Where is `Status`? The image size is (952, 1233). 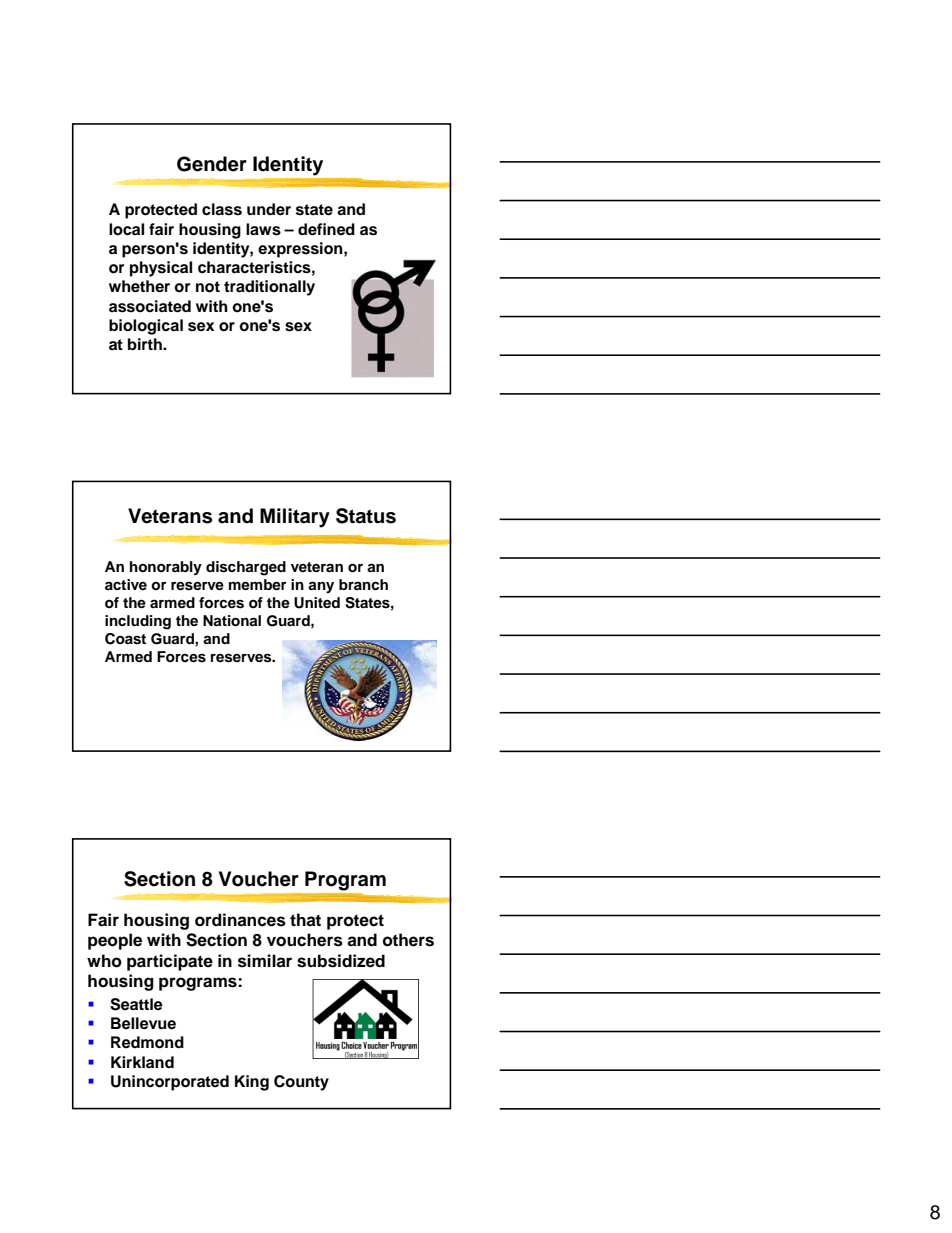 Status is located at coordinates (366, 516).
